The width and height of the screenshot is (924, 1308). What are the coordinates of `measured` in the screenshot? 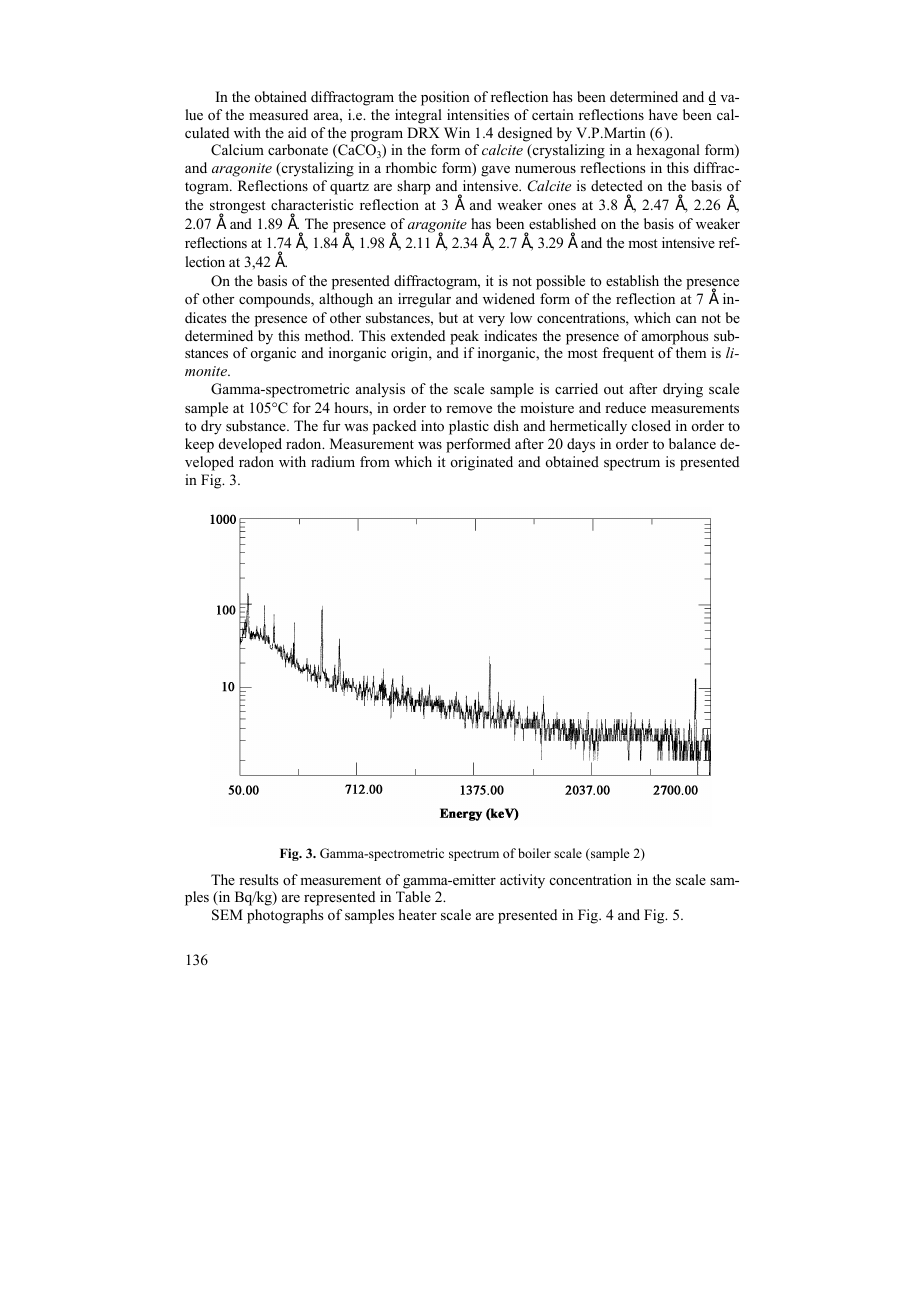 It's located at (278, 114).
